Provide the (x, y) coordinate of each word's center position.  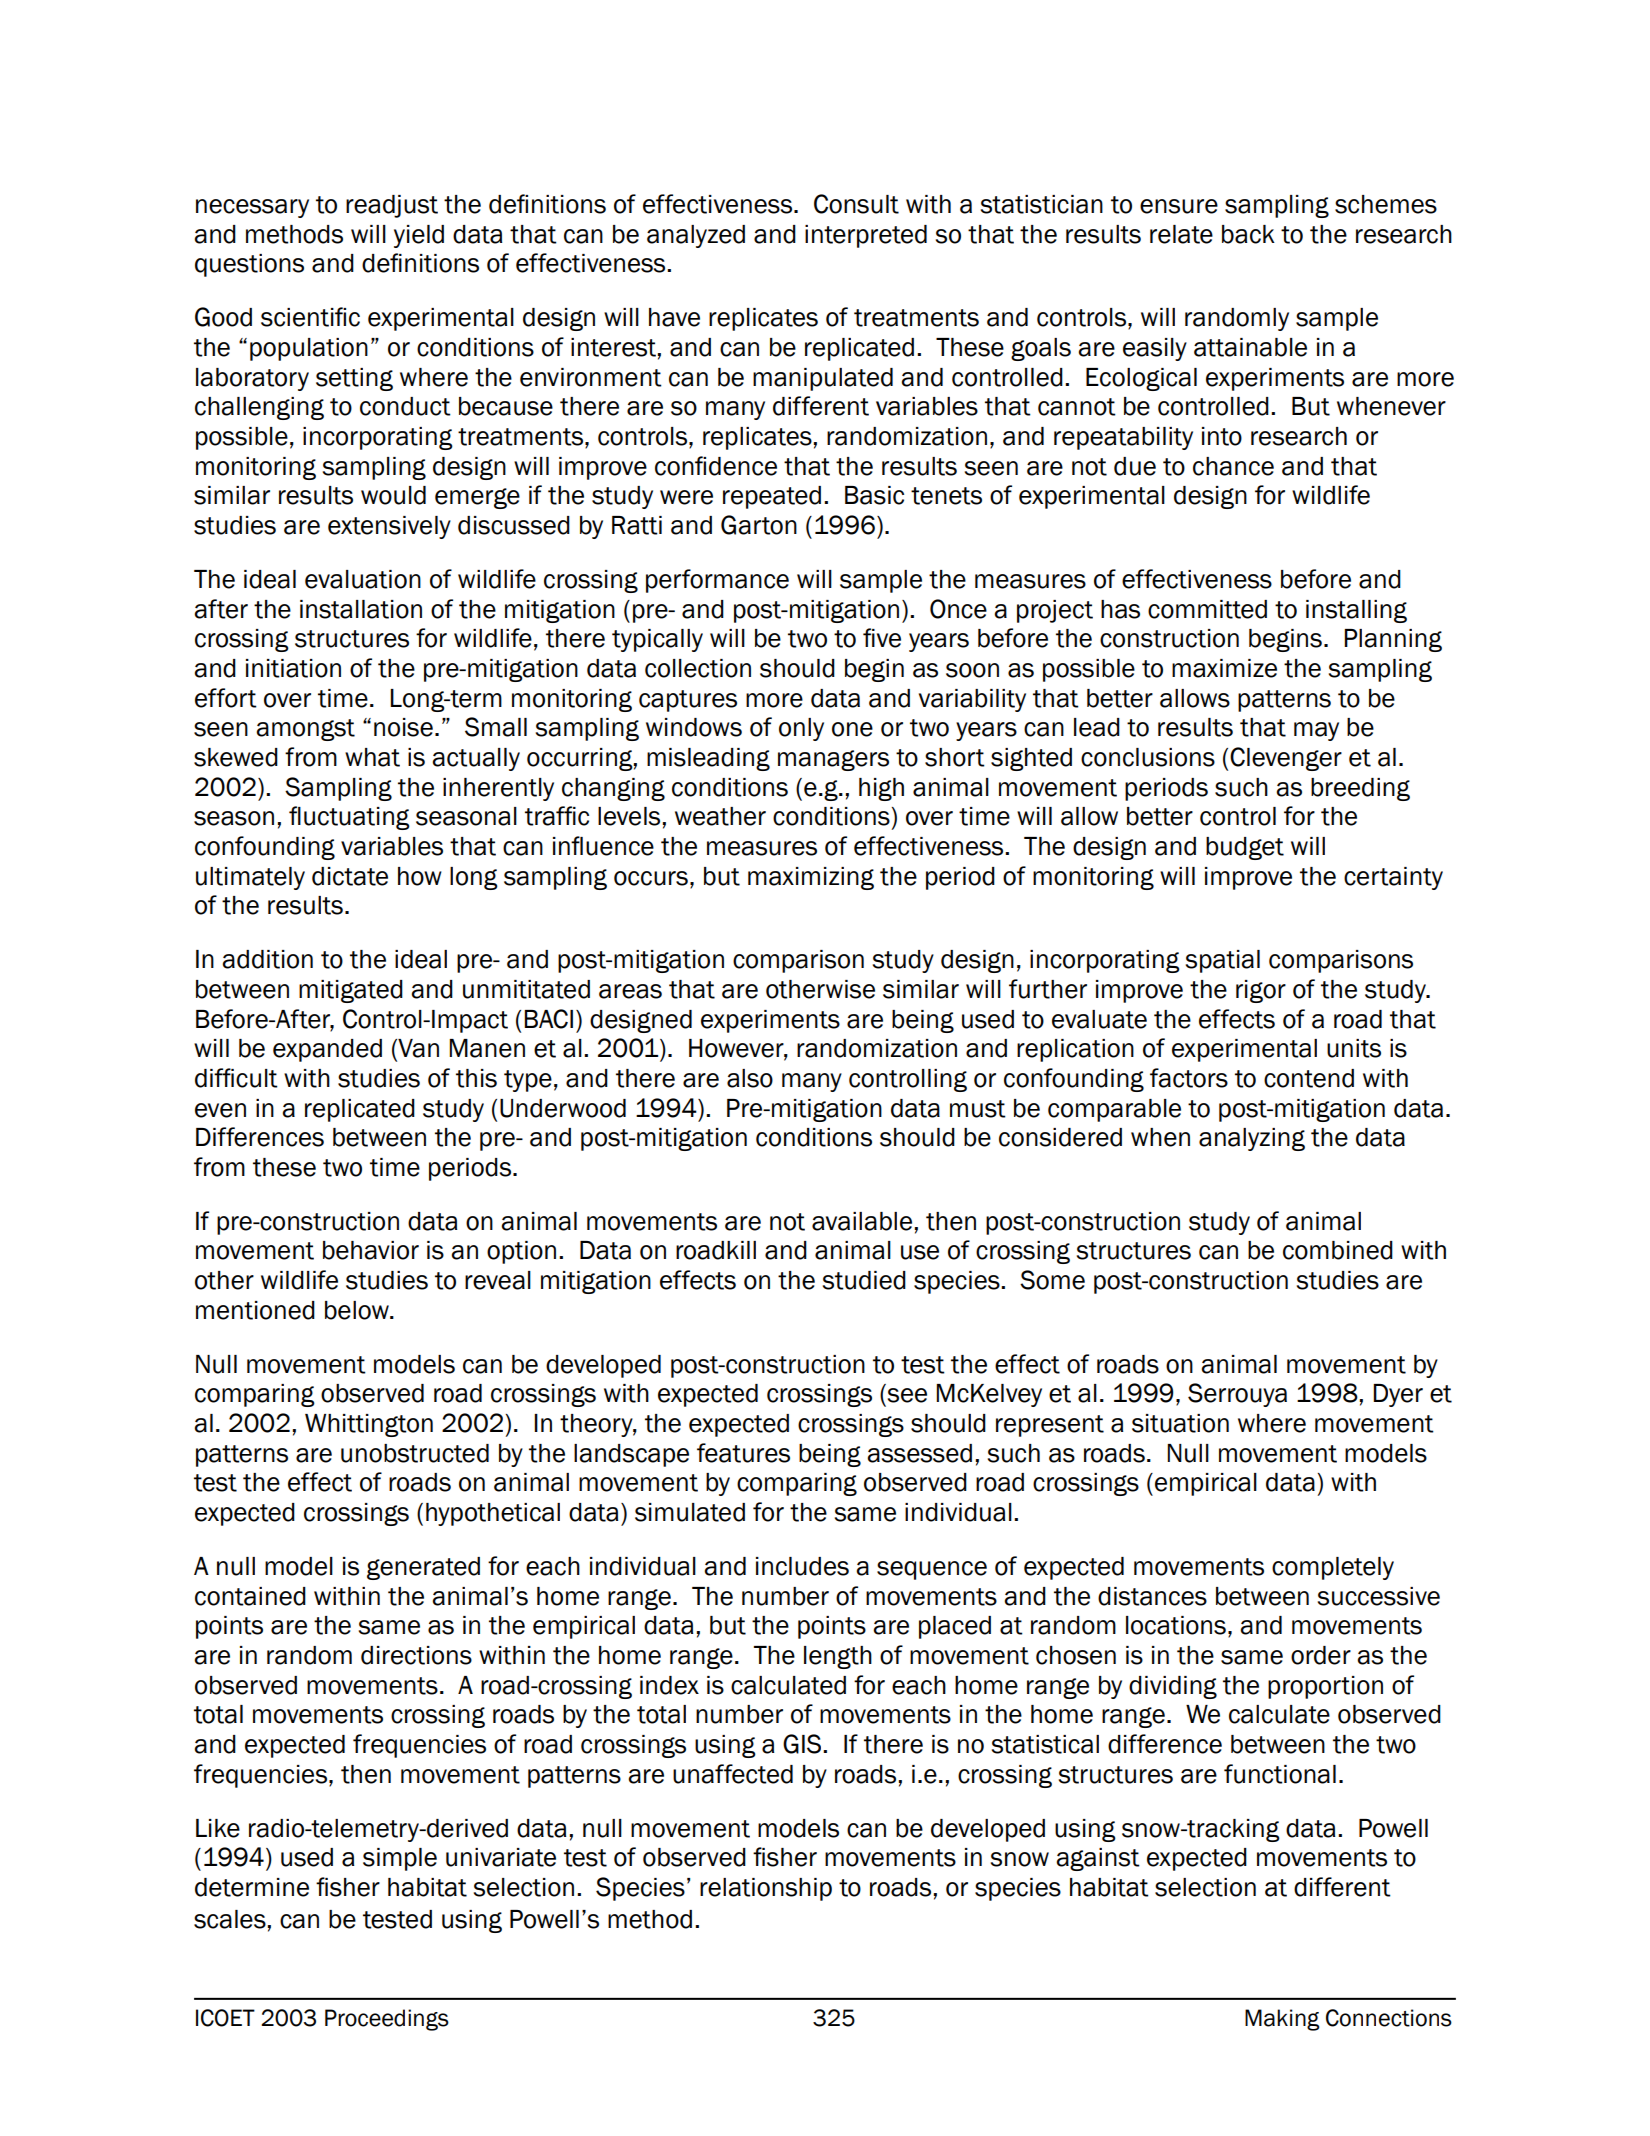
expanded (327, 1050)
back (1248, 234)
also (750, 1078)
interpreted (866, 236)
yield (419, 236)
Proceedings (387, 2020)
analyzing (1252, 1139)
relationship (766, 1889)
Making (1282, 2020)
